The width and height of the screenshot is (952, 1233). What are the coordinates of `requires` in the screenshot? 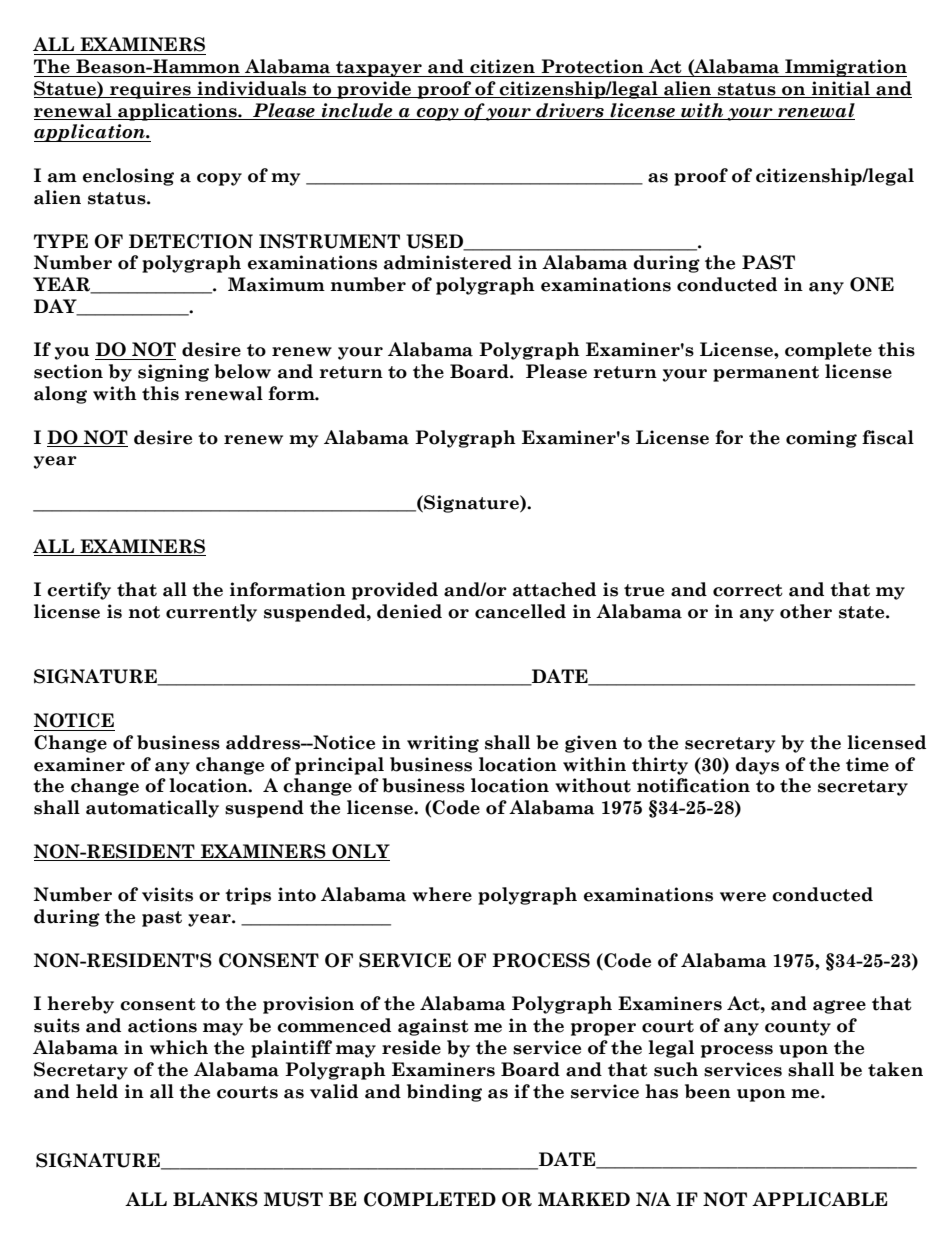 It's located at (150, 90).
